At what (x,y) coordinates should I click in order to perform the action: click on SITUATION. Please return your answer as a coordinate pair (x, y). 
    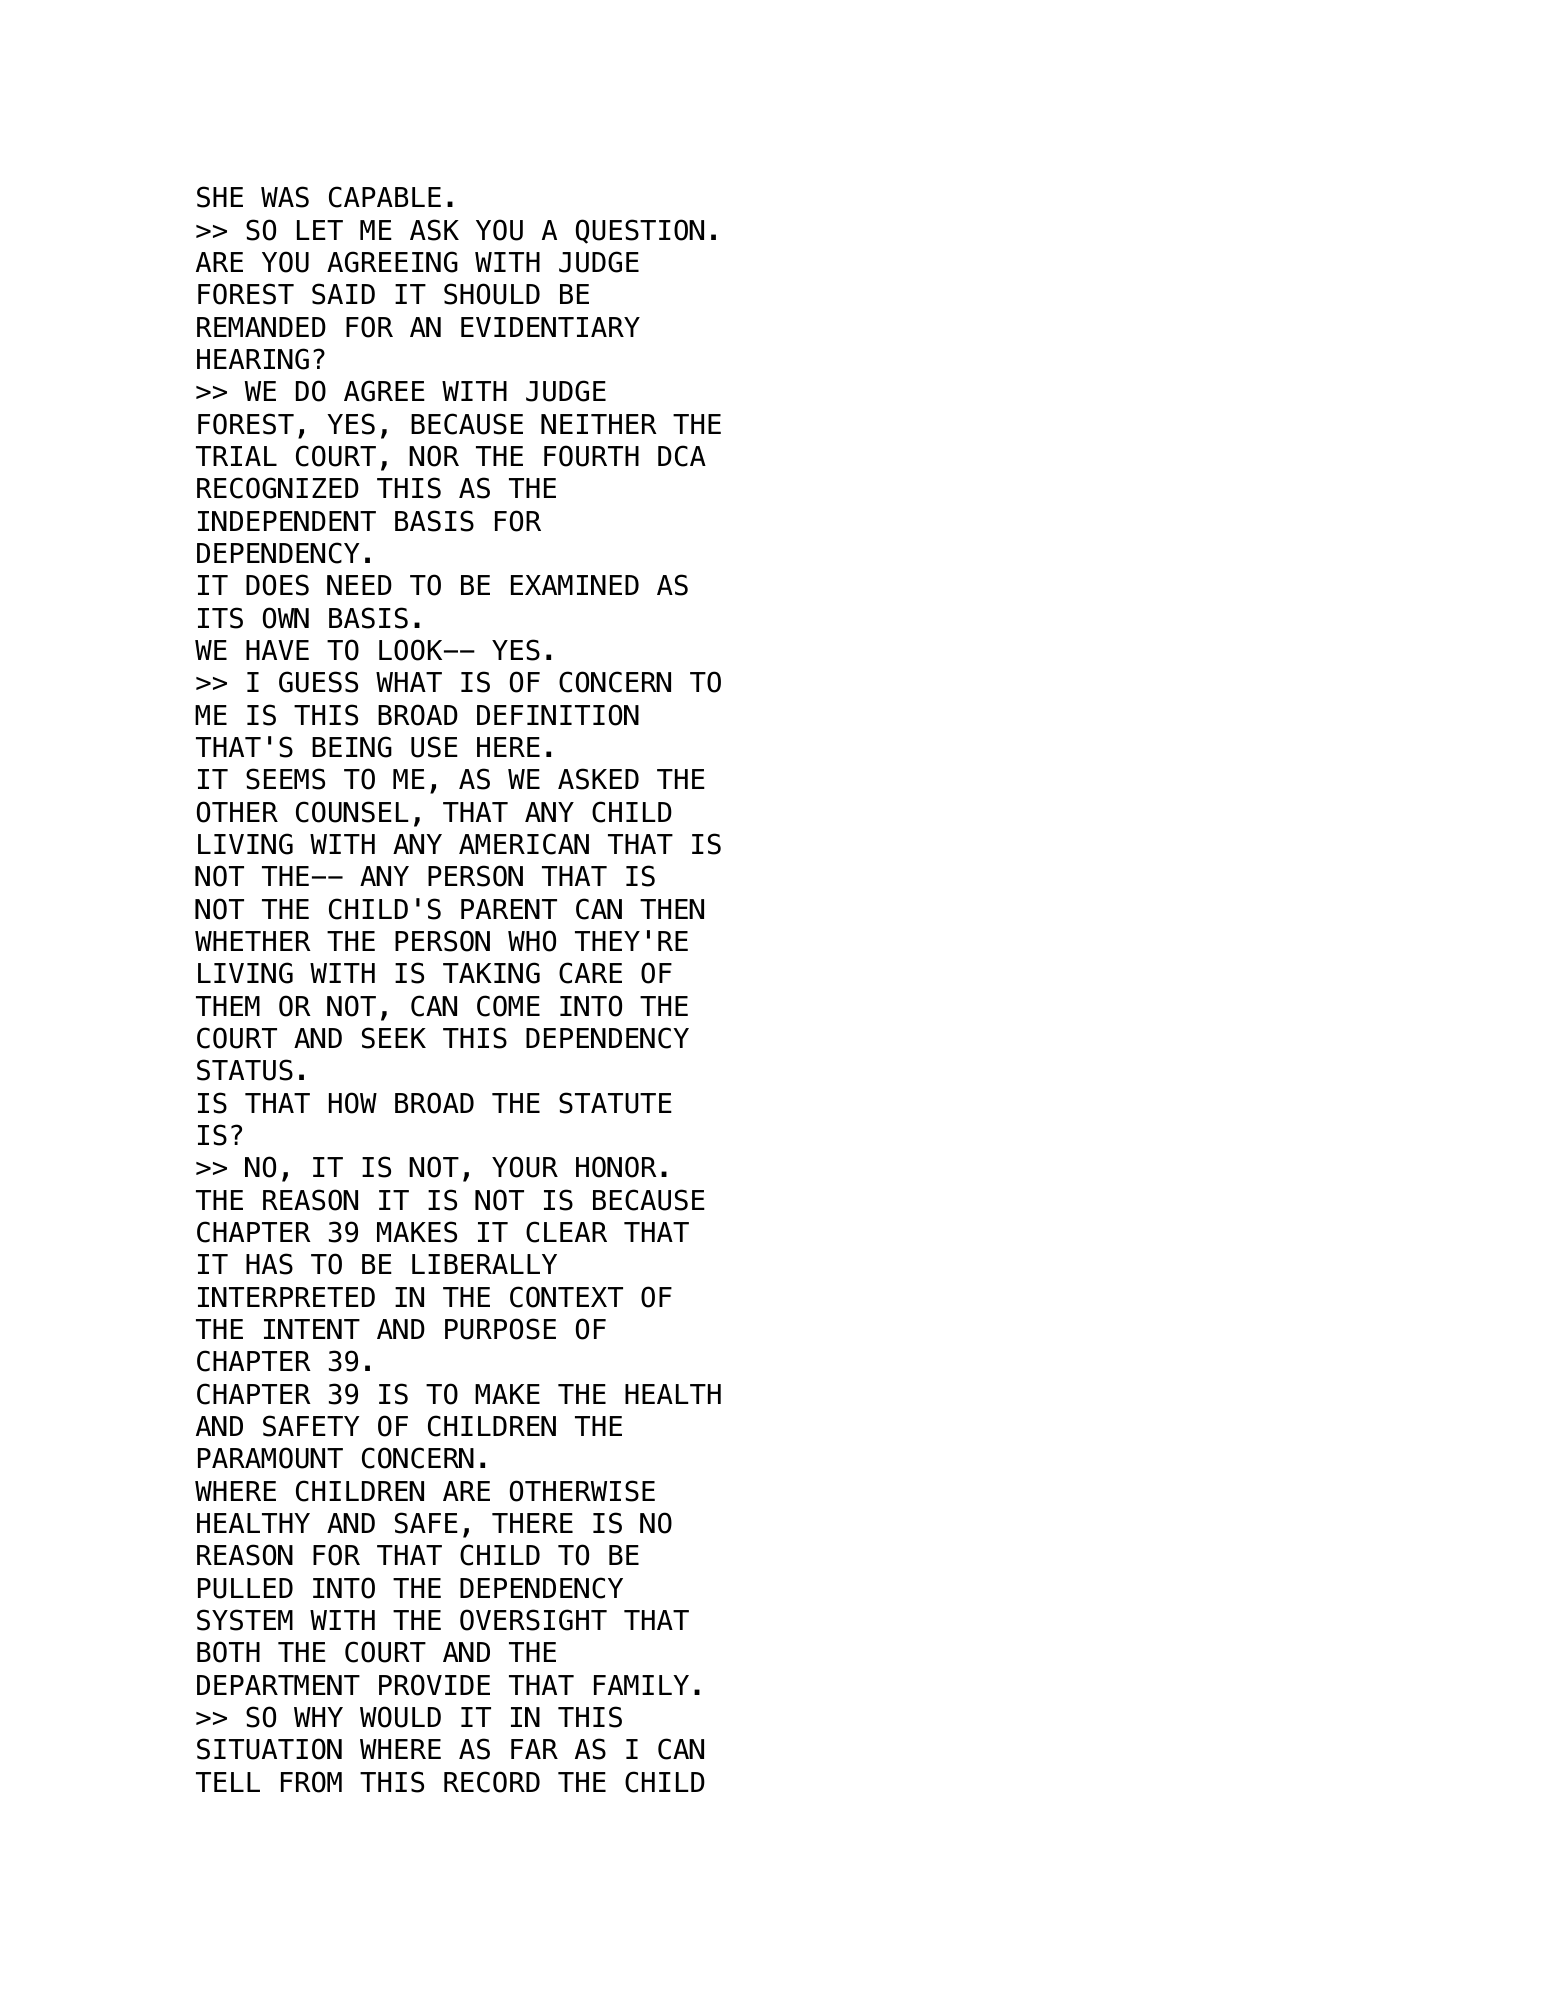
    Looking at the image, I should click on (269, 1749).
